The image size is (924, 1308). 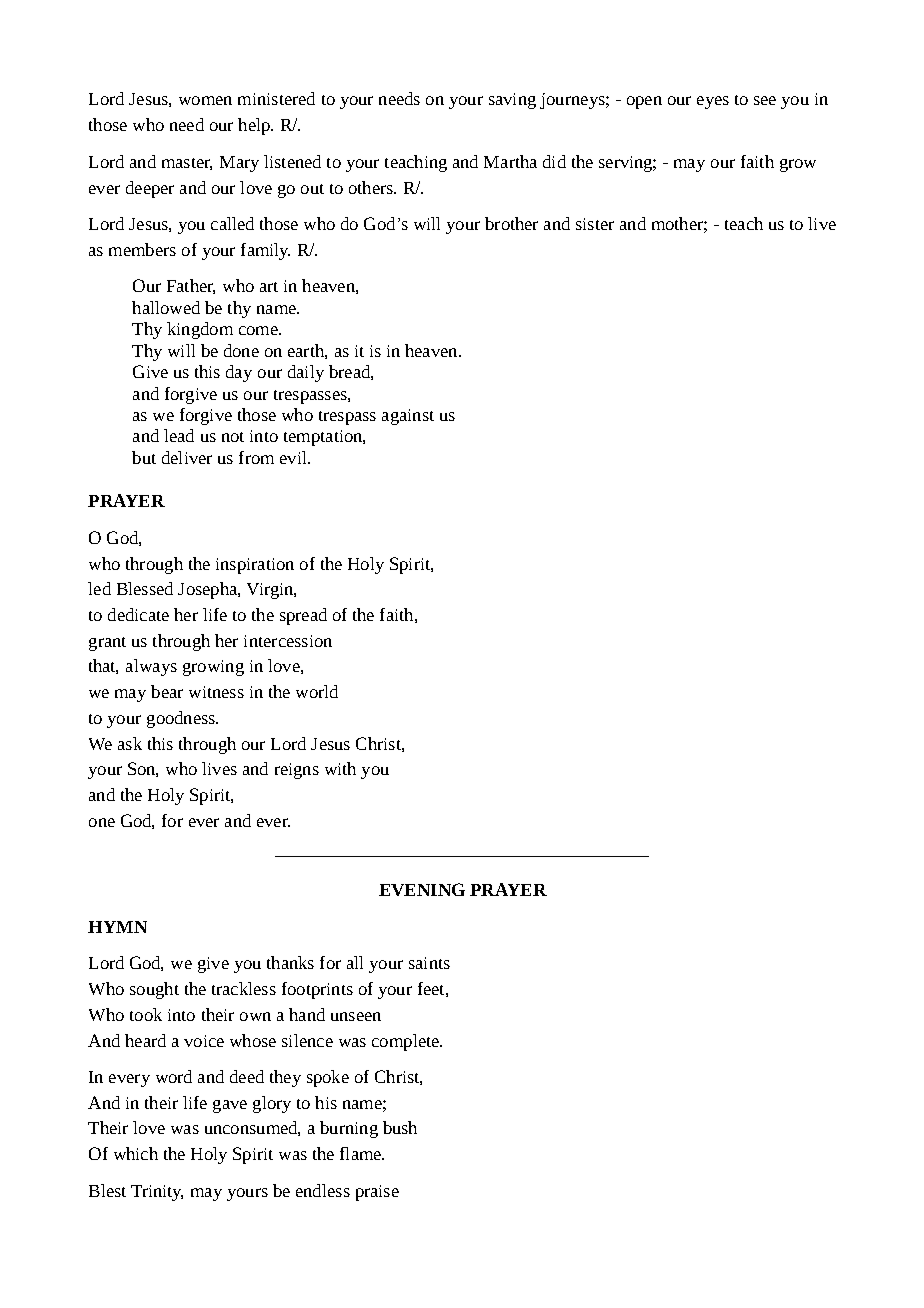 What do you see at coordinates (187, 164) in the screenshot?
I see `master` at bounding box center [187, 164].
